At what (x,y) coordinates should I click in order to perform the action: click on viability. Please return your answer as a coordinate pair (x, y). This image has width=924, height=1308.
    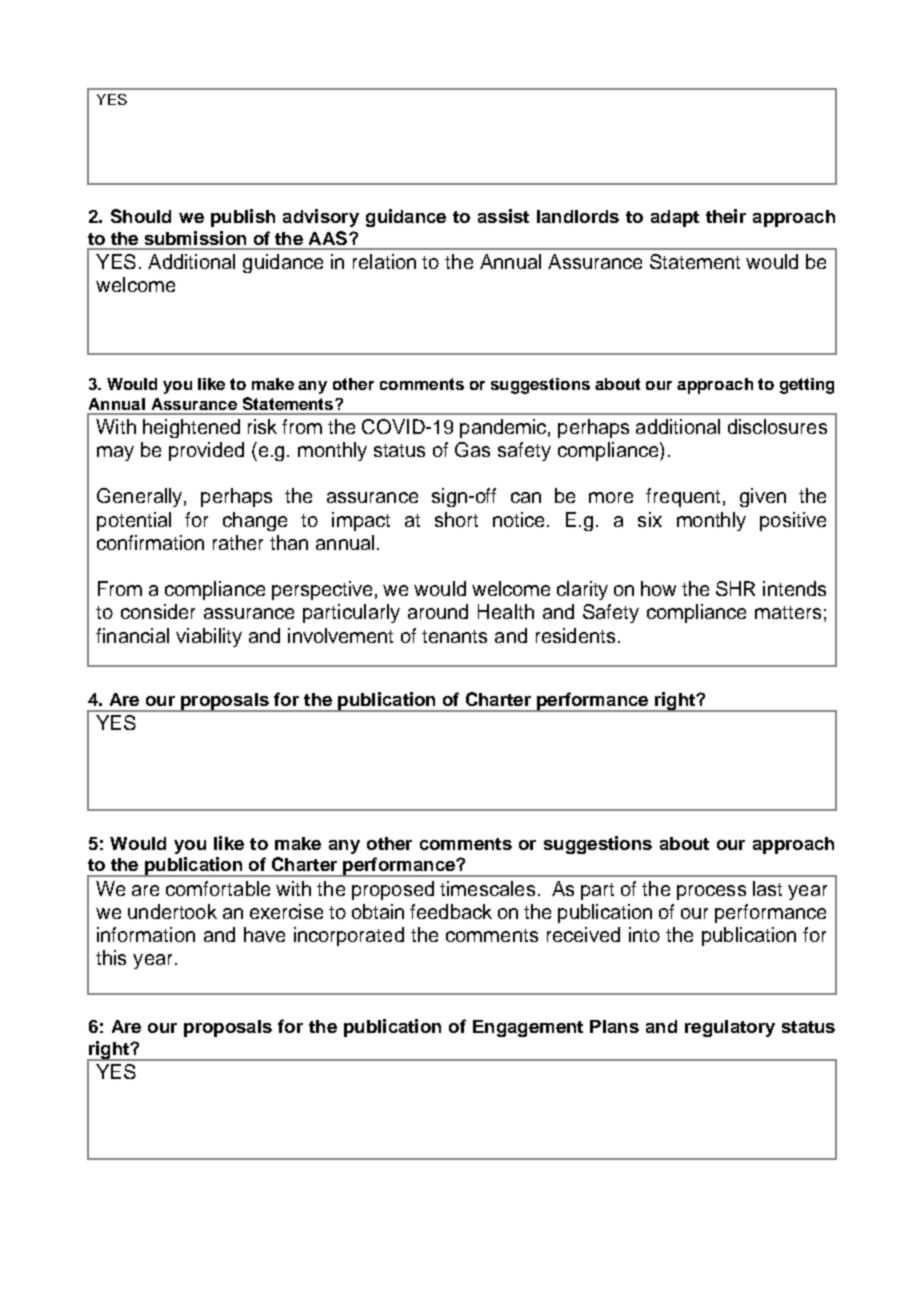
    Looking at the image, I should click on (209, 637).
